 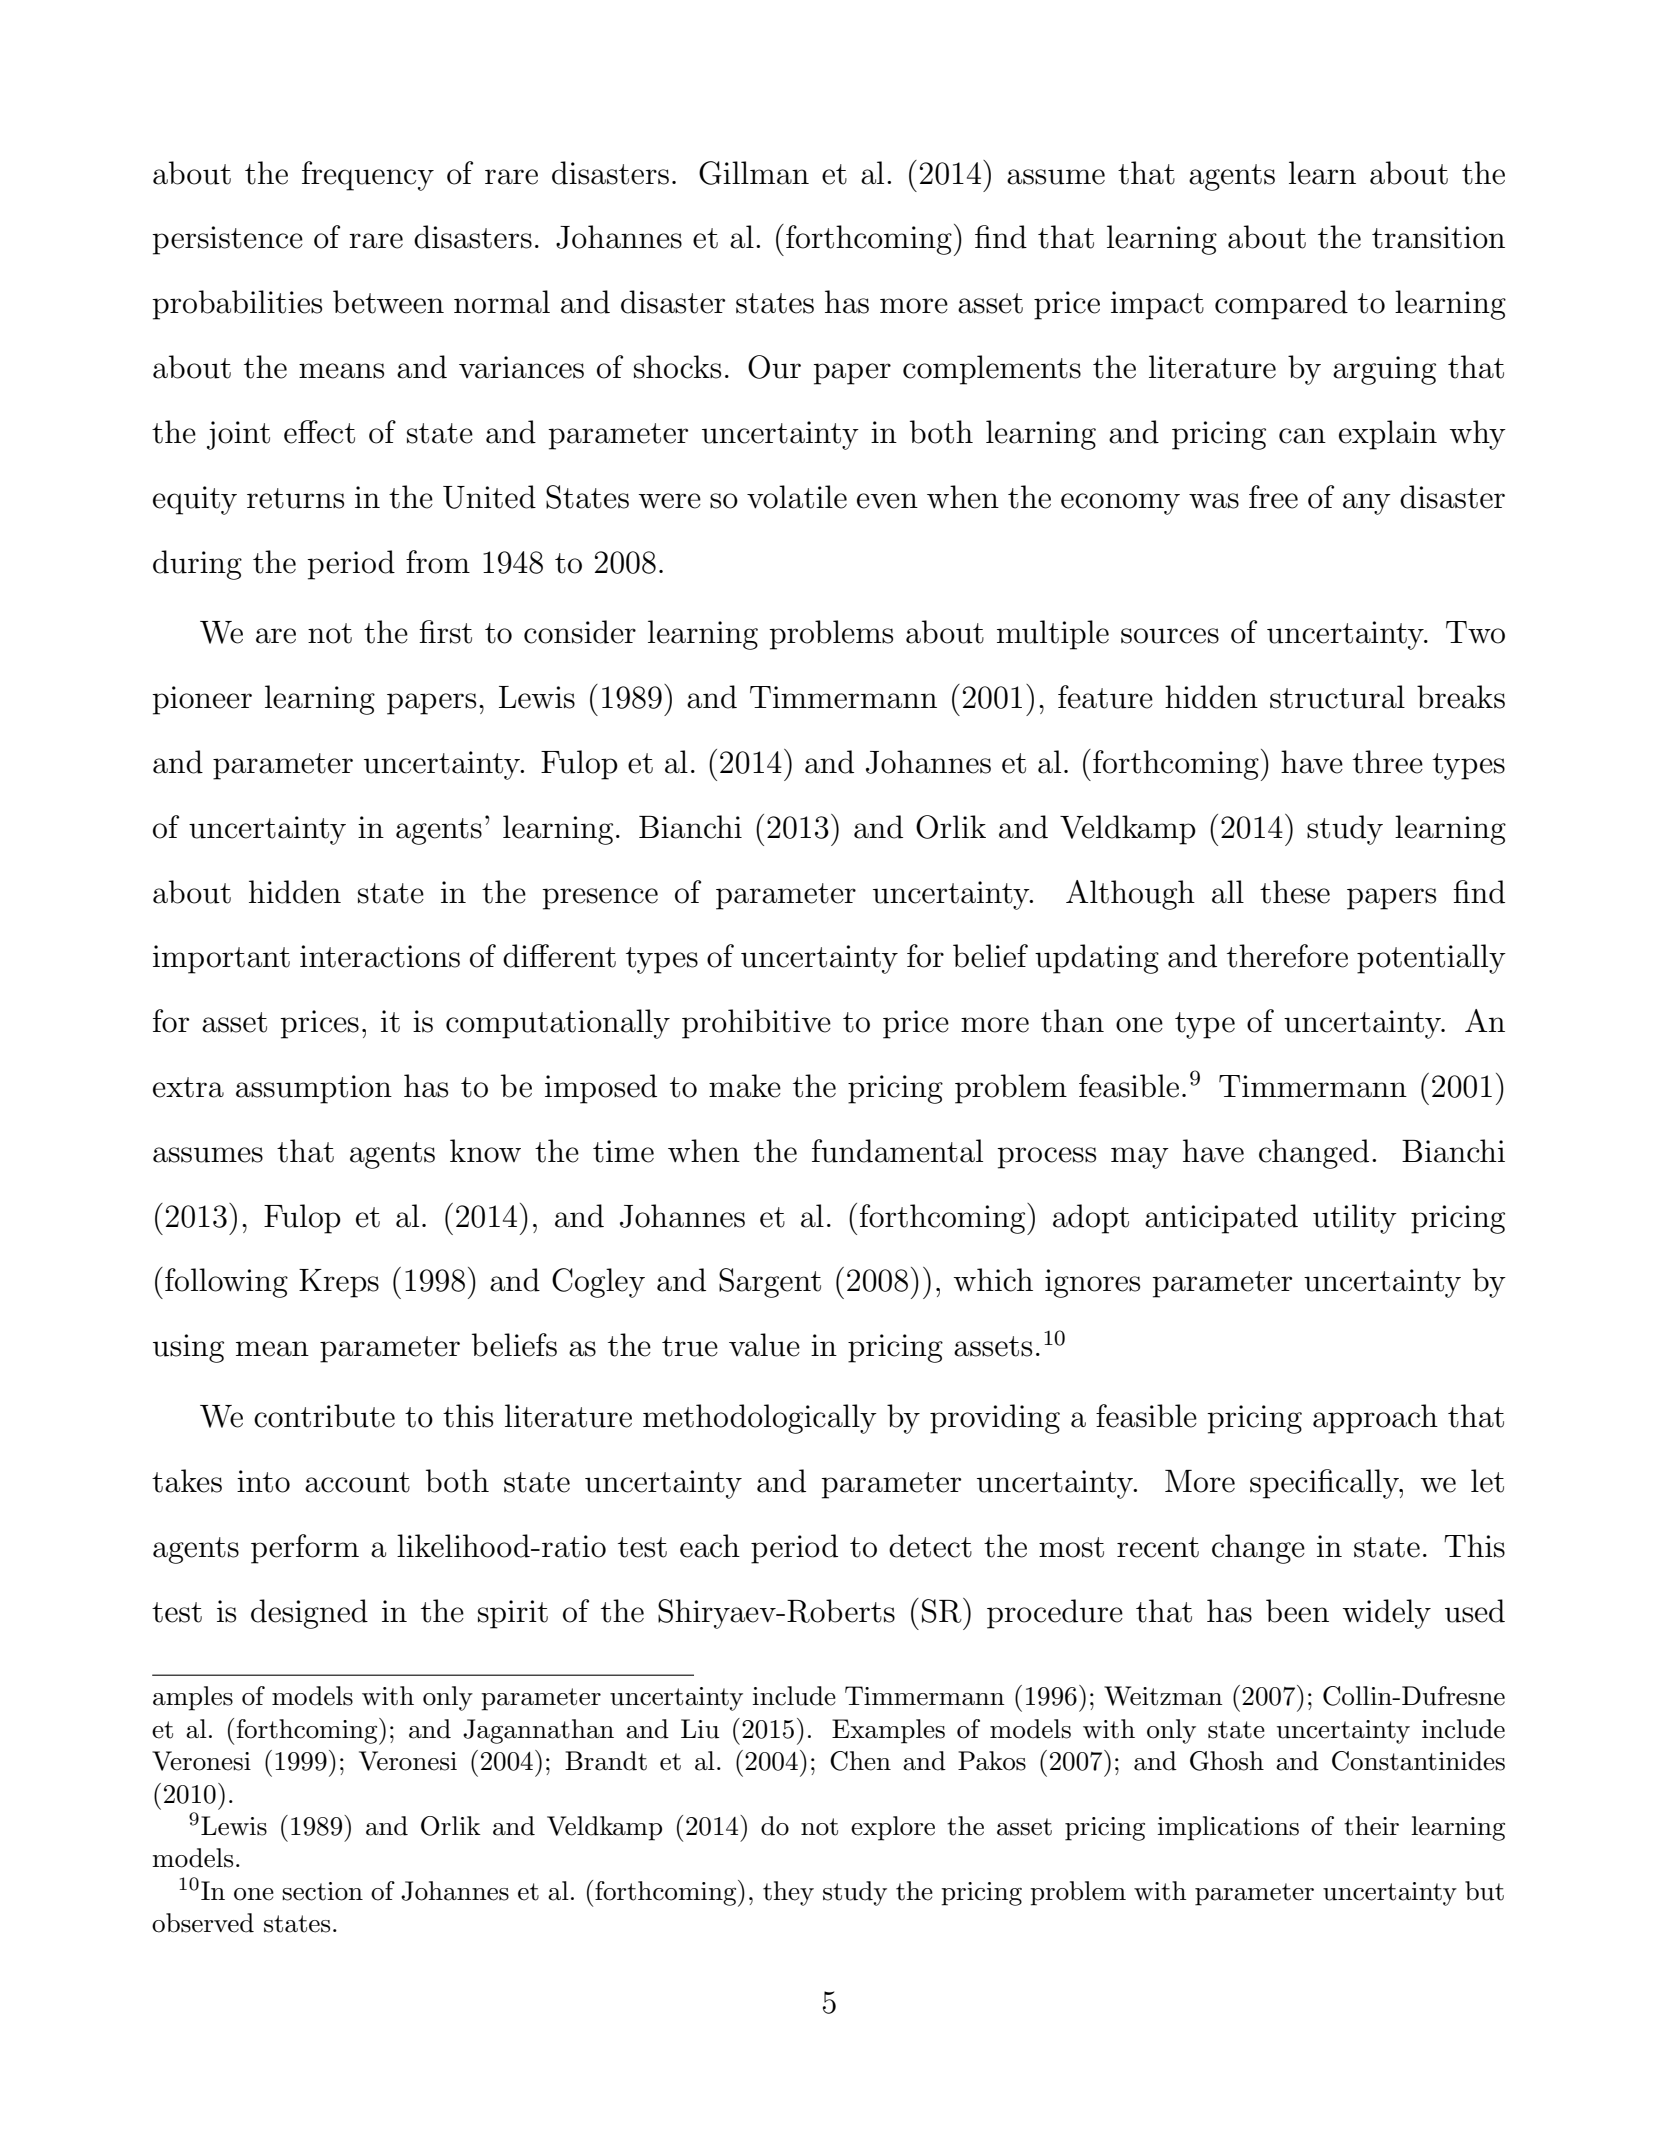 What do you see at coordinates (1438, 237) in the screenshot?
I see `transition` at bounding box center [1438, 237].
